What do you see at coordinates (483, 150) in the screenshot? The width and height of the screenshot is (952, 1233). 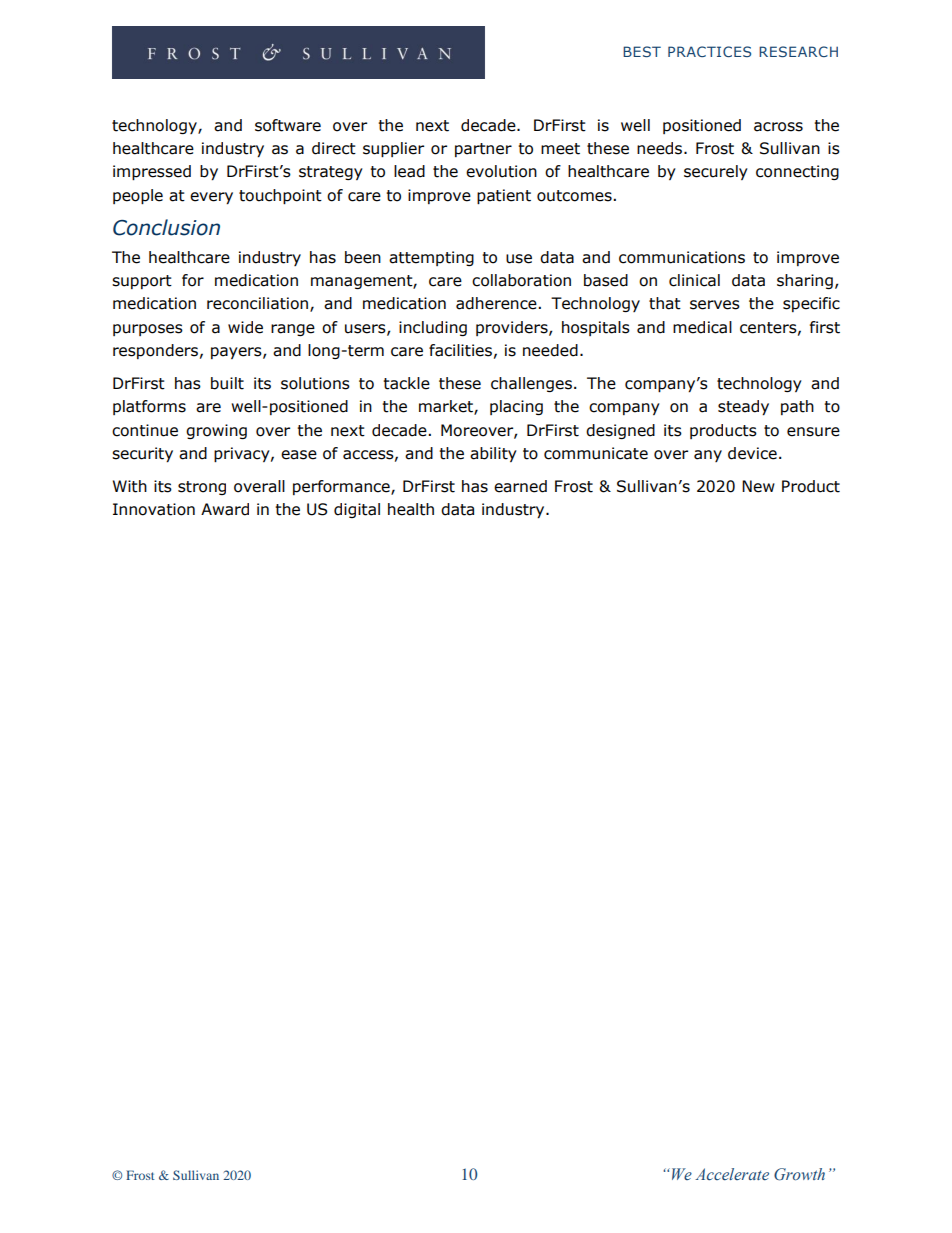 I see `partner` at bounding box center [483, 150].
